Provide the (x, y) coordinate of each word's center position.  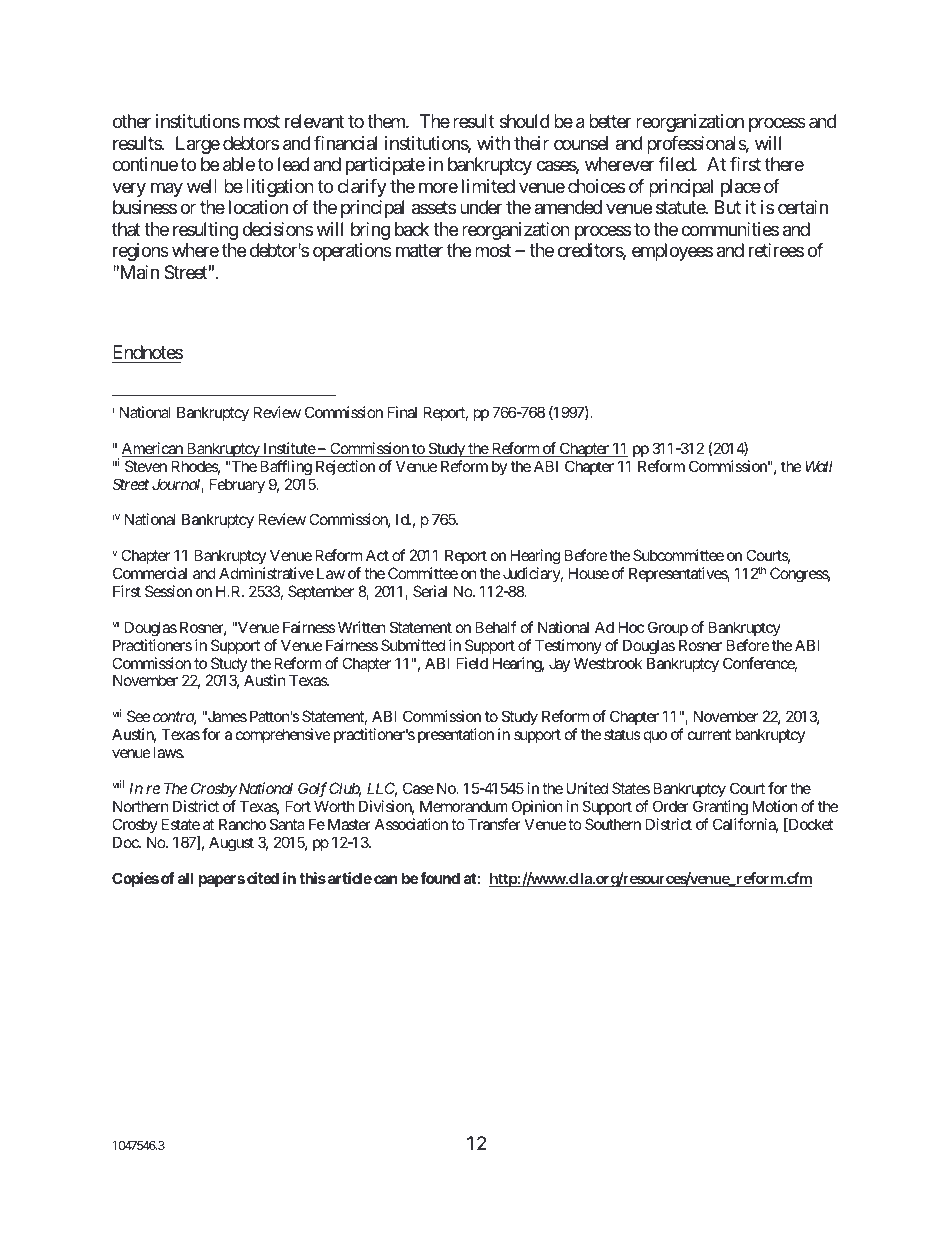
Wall (819, 466)
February (237, 485)
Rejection (345, 467)
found (440, 878)
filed (676, 164)
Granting (720, 808)
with (493, 143)
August (231, 844)
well (202, 186)
